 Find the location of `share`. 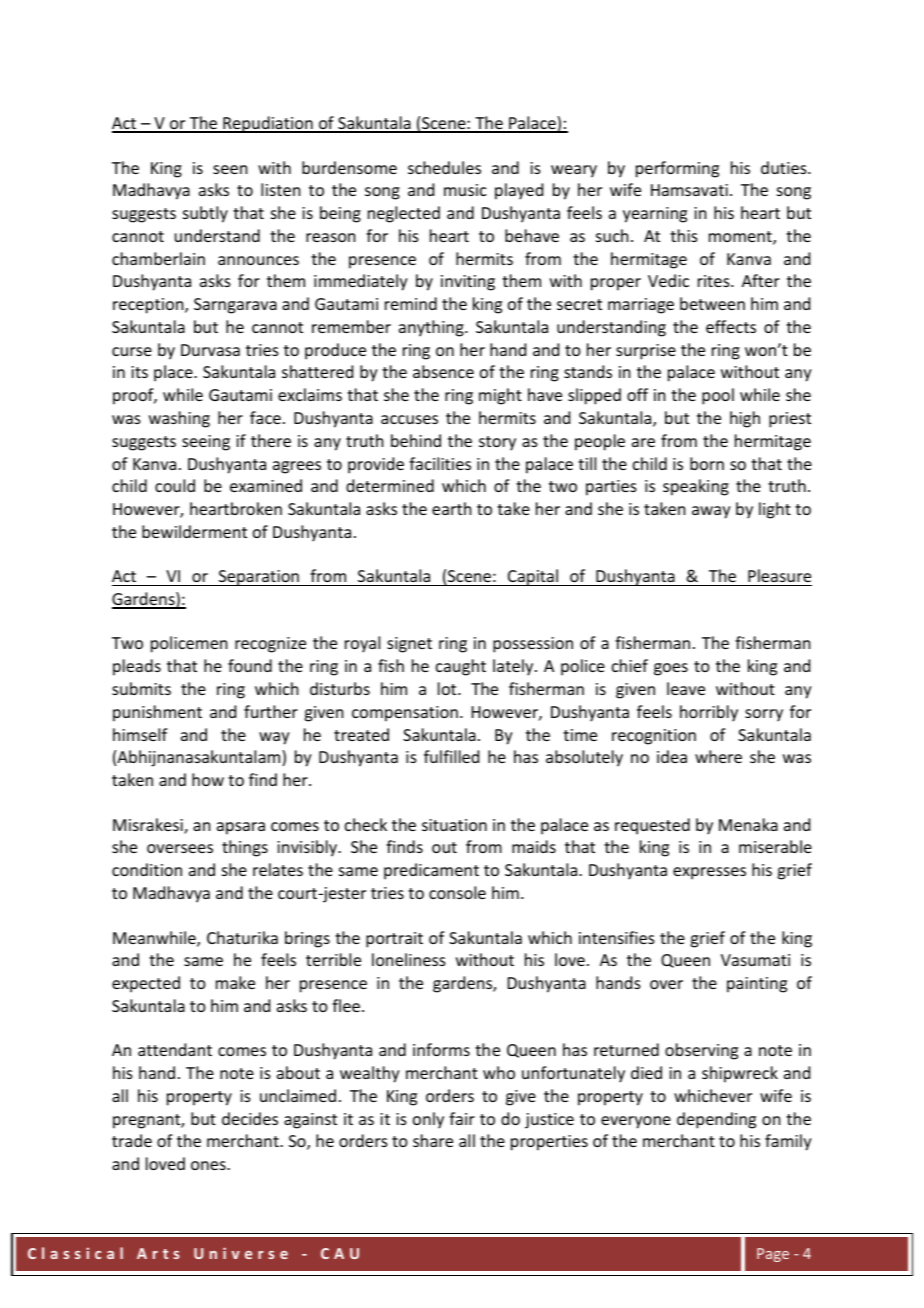

share is located at coordinates (433, 1140).
